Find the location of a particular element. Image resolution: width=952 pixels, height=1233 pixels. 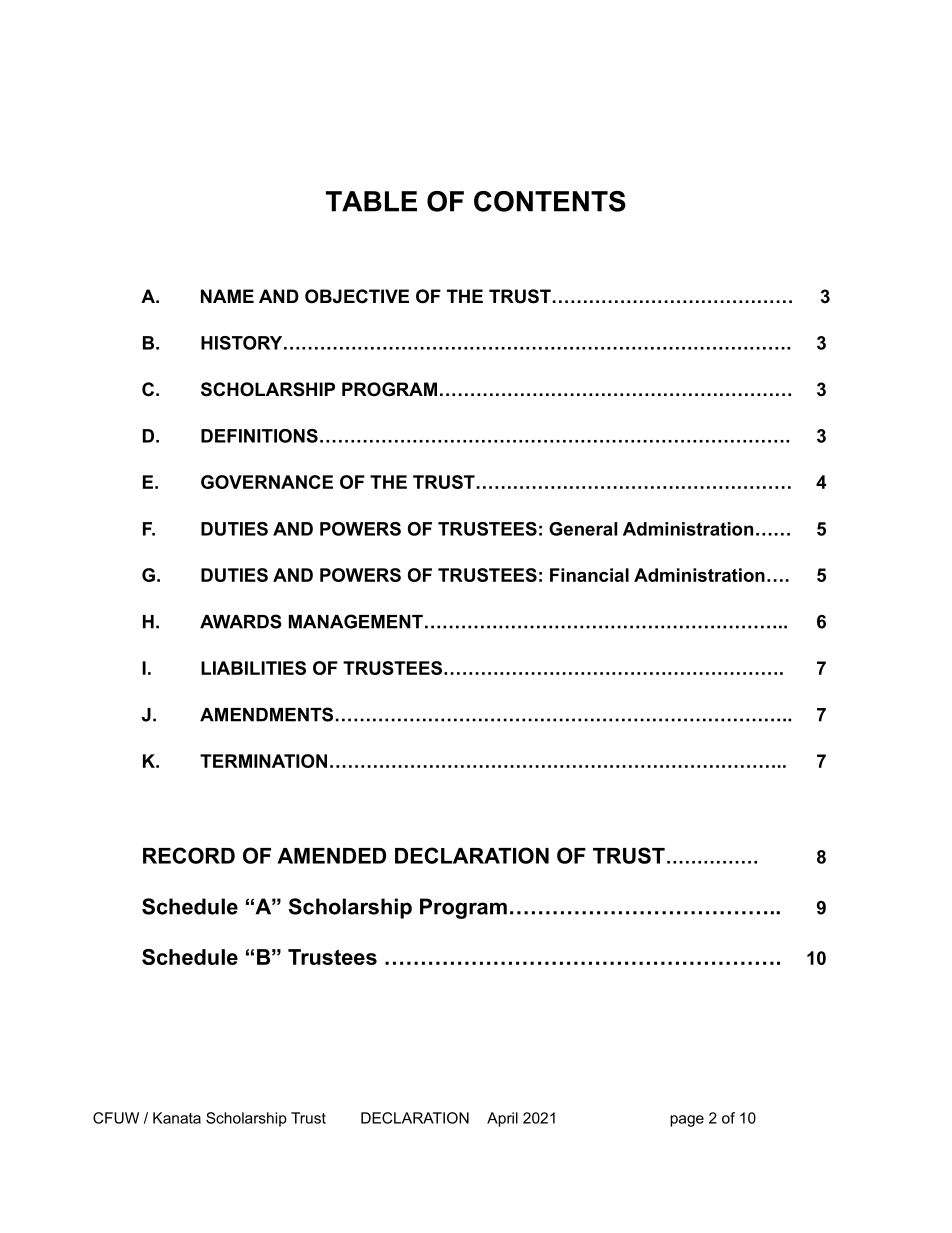

TERMINATION is located at coordinates (263, 761).
